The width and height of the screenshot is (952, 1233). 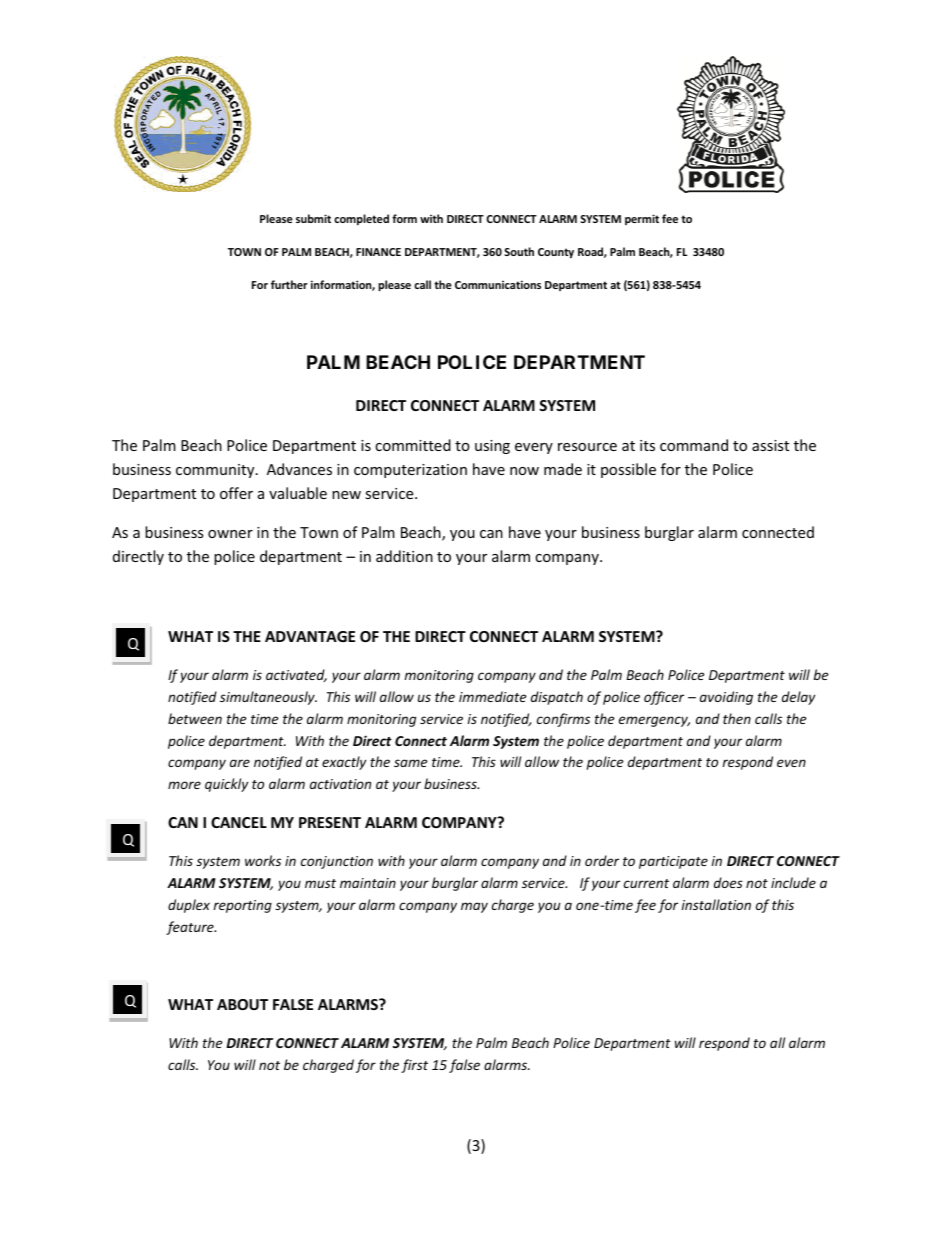 I want to click on immediate, so click(x=492, y=696).
